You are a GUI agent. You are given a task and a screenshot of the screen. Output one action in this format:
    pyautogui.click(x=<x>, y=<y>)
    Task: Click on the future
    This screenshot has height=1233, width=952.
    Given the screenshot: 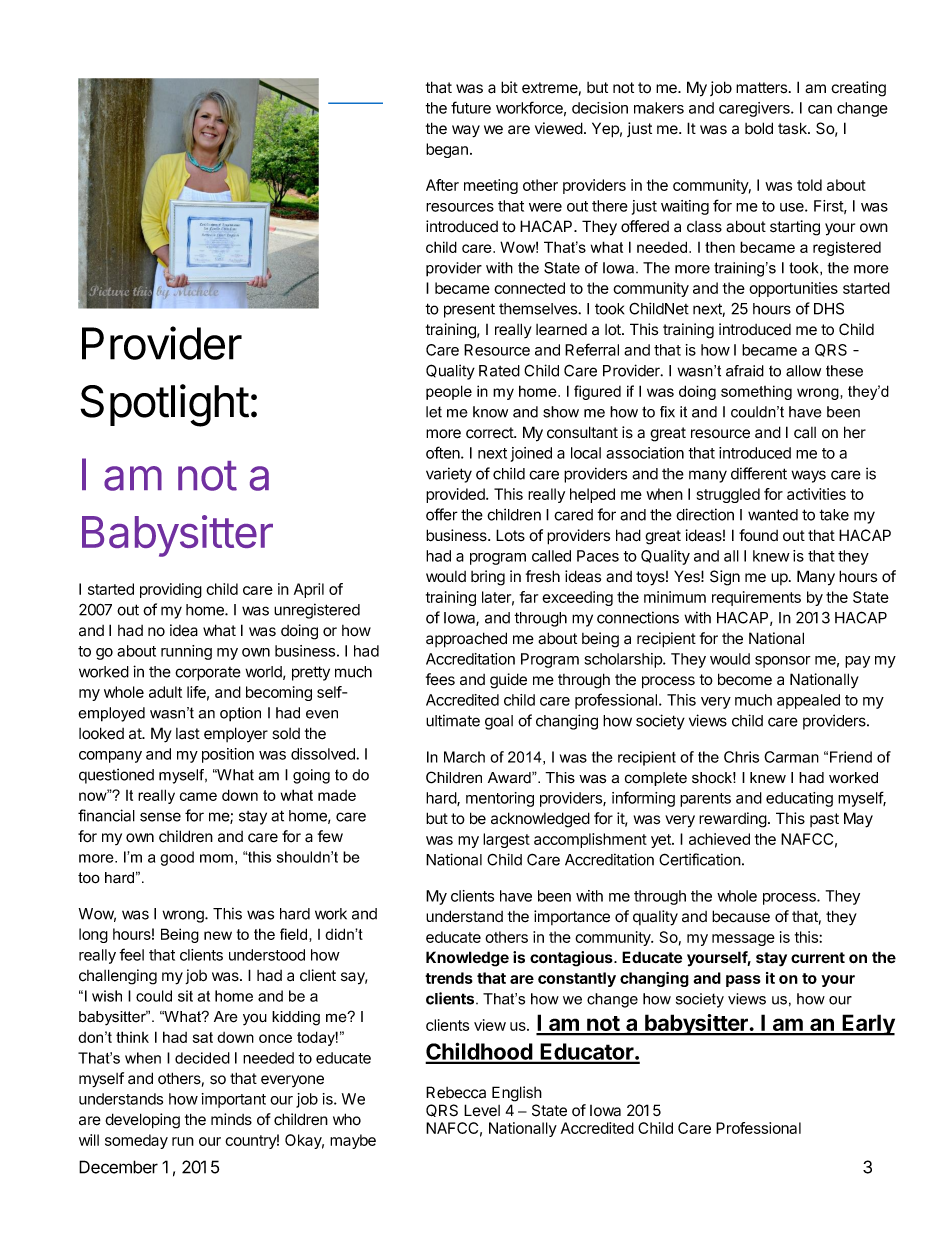 What is the action you would take?
    pyautogui.click(x=471, y=107)
